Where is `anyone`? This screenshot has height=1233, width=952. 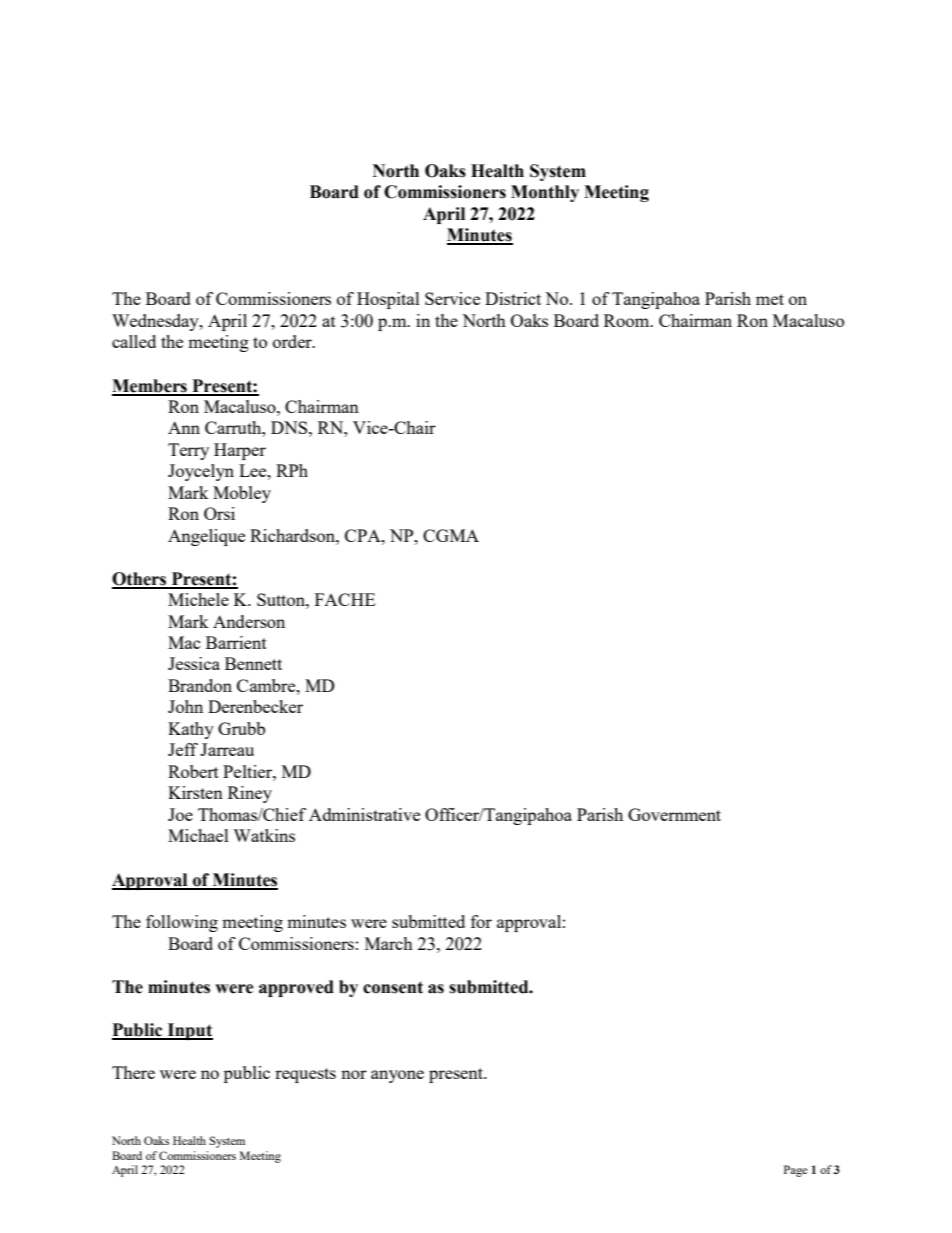
anyone is located at coordinates (397, 1076).
